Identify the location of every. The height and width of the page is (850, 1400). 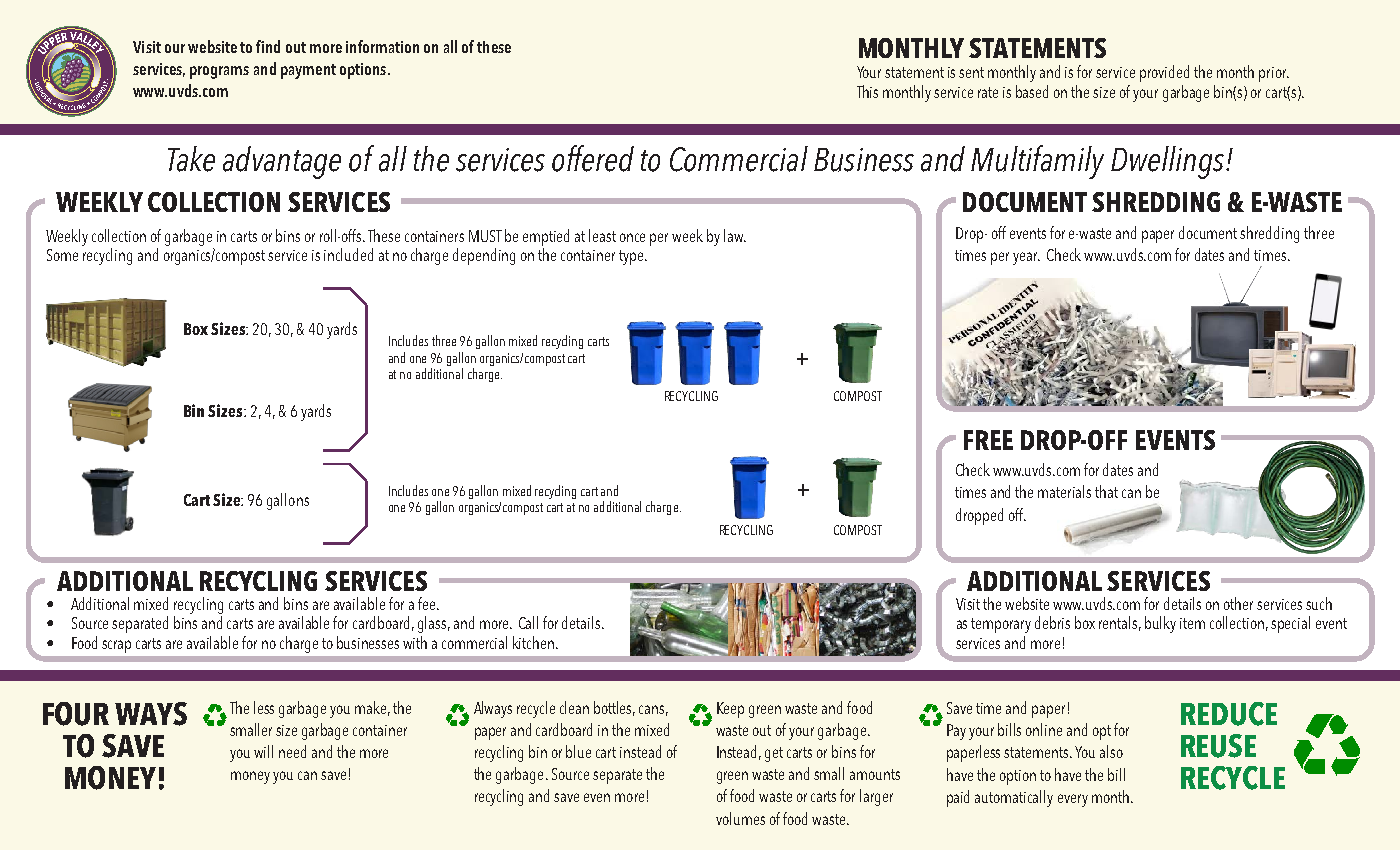
(1073, 800).
